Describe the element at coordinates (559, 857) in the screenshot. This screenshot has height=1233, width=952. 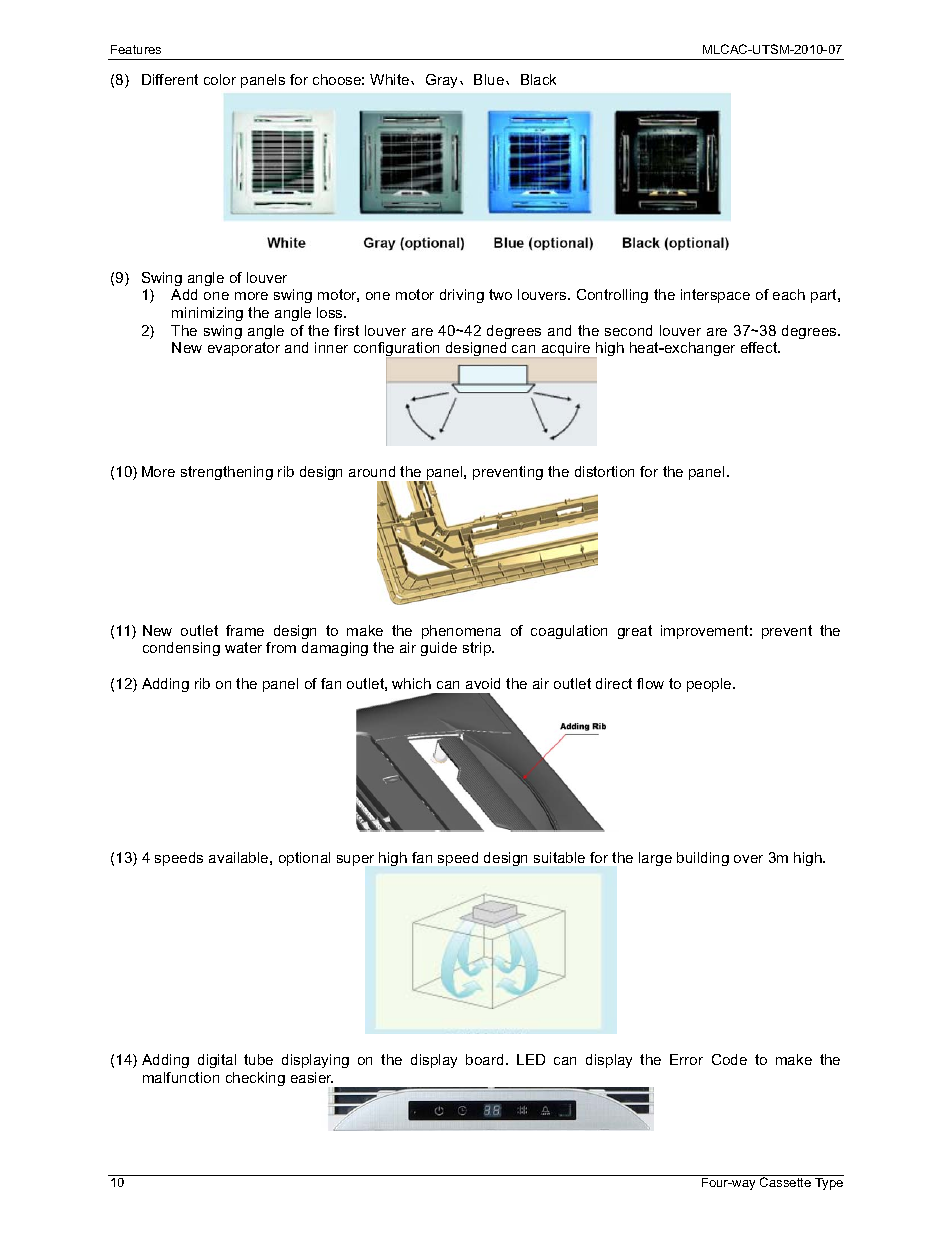
I see `suitable` at that location.
